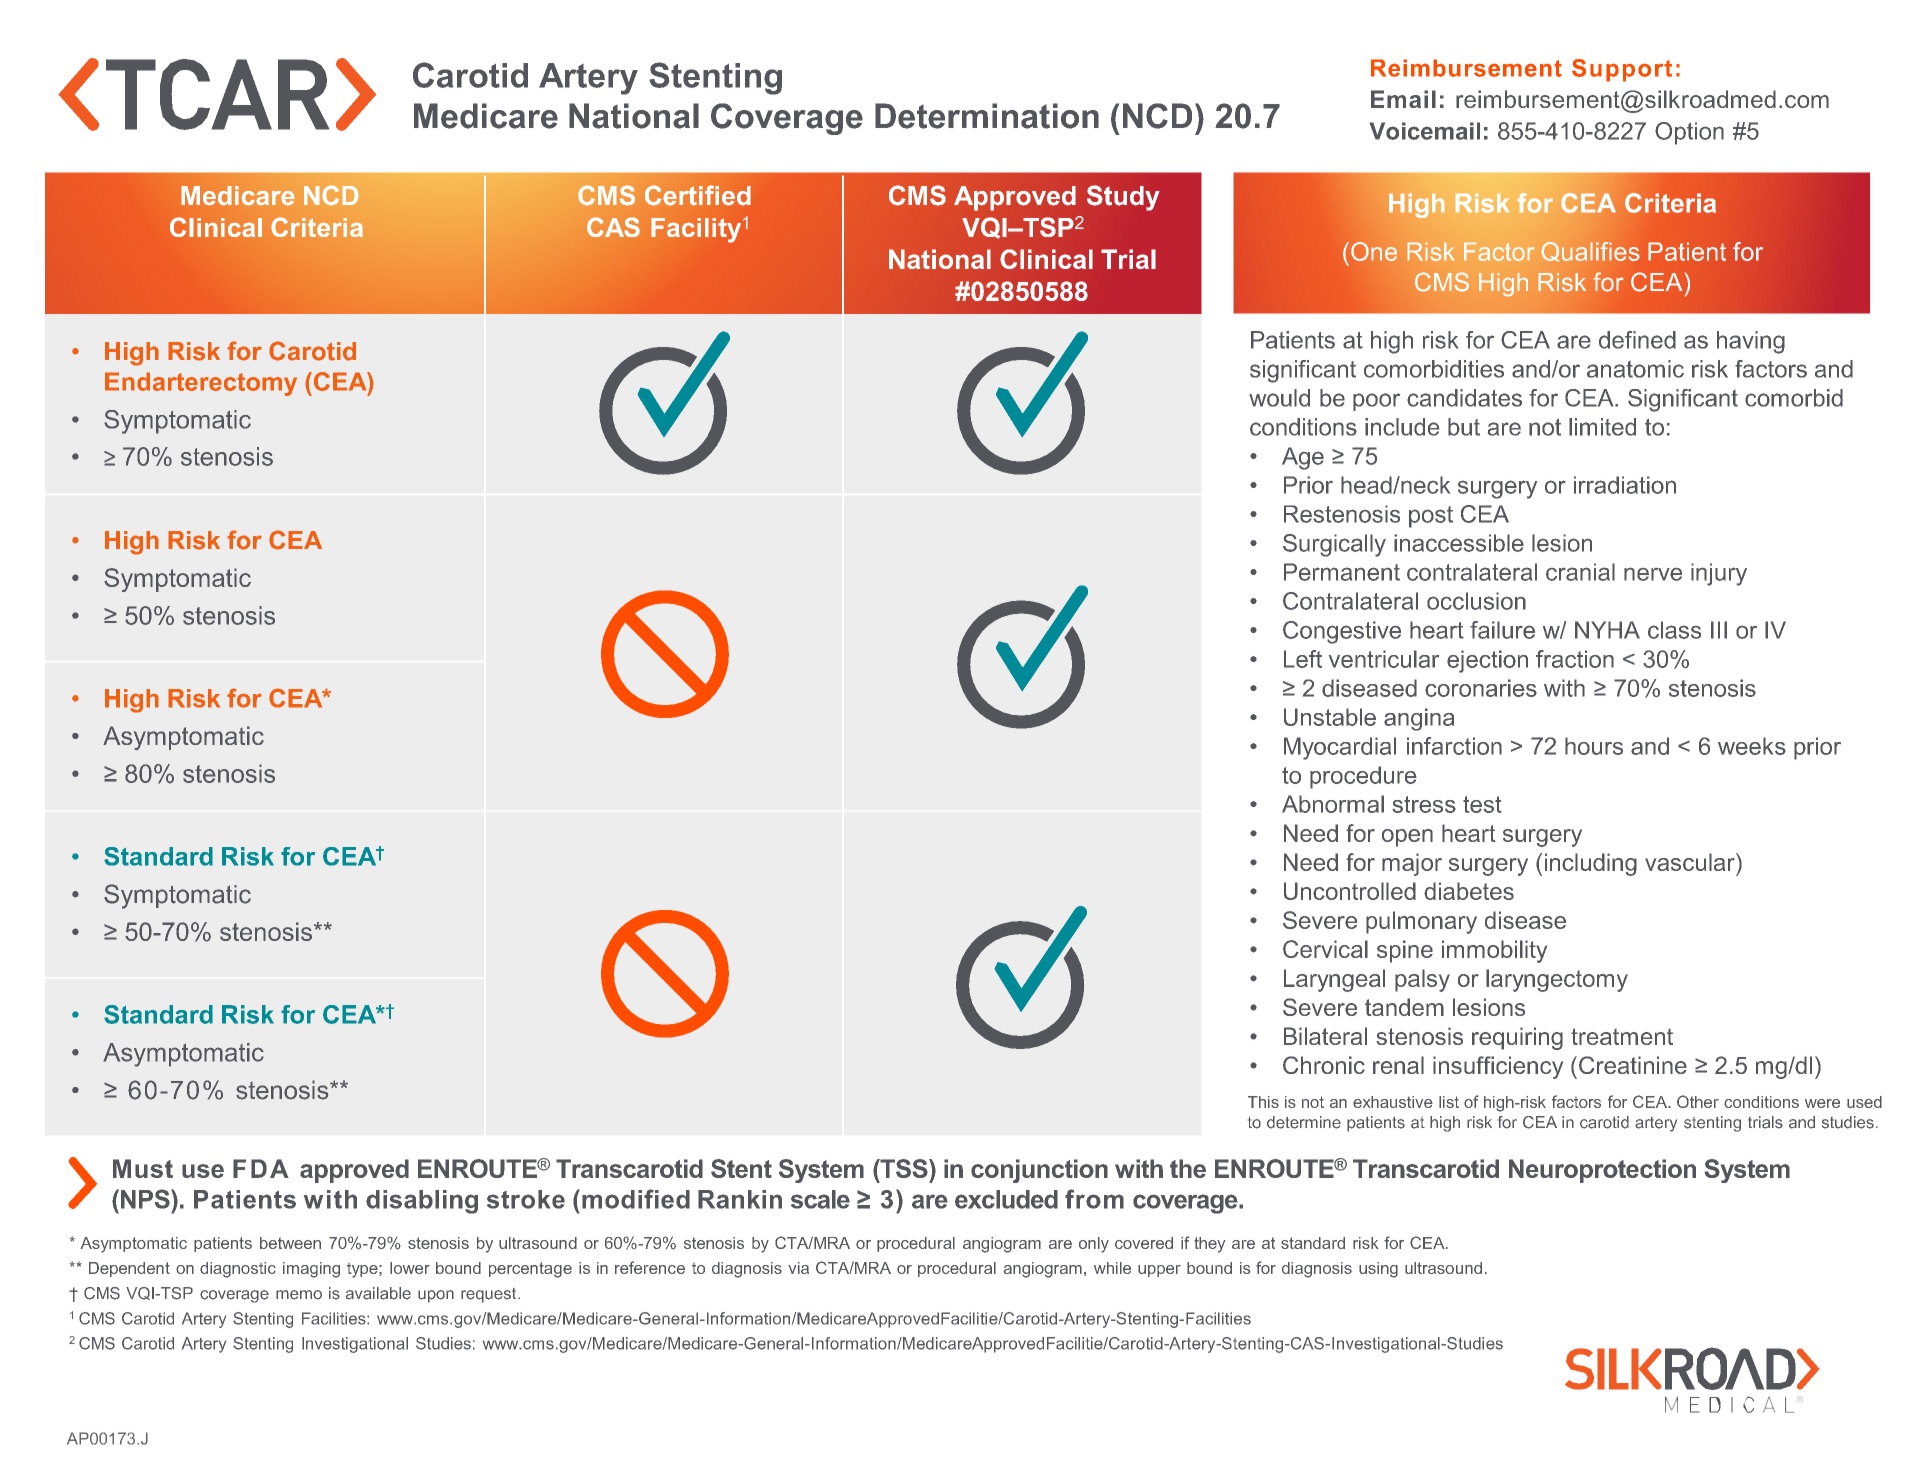 Image resolution: width=1916 pixels, height=1480 pixels. I want to click on fraction, so click(1575, 659).
